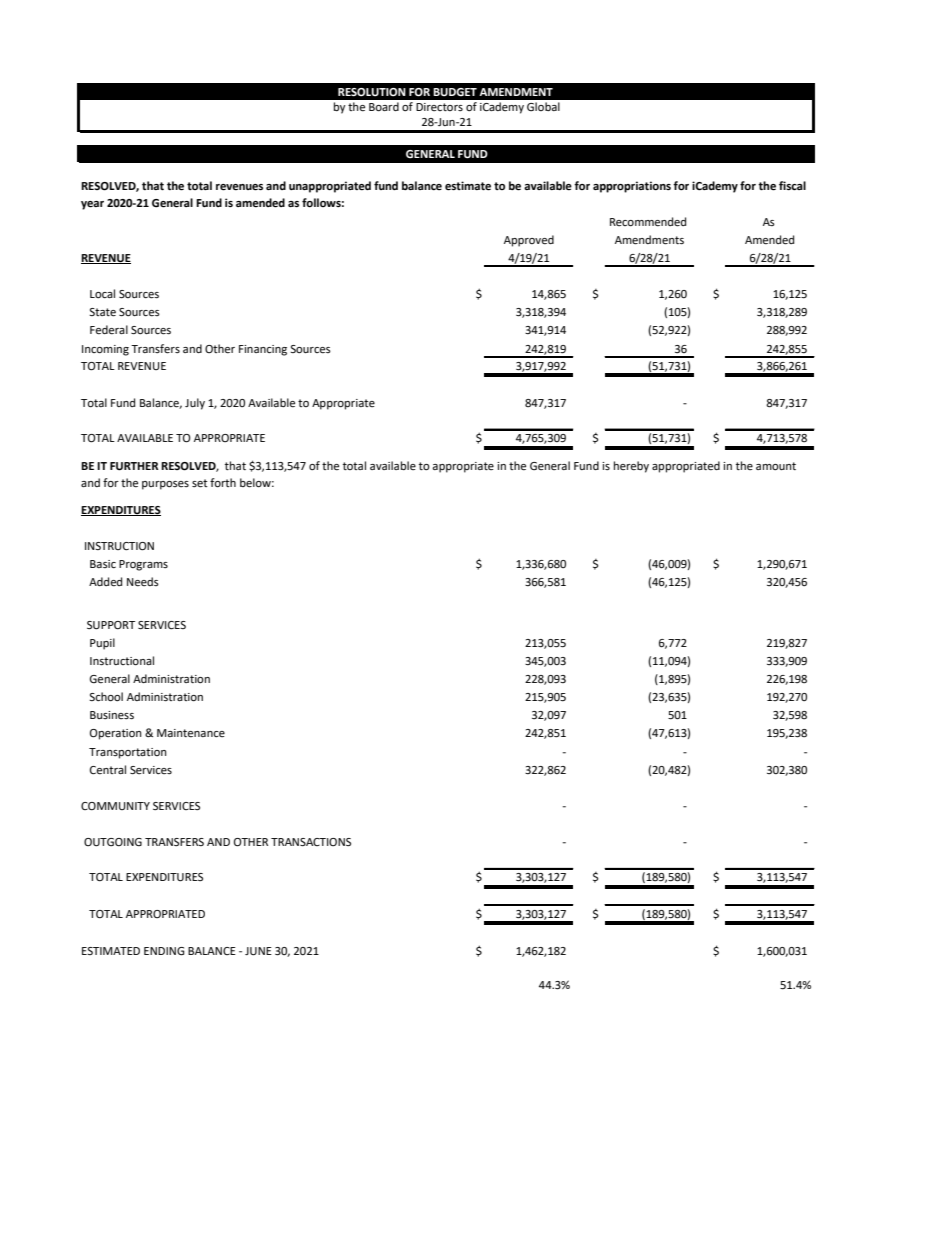 Image resolution: width=952 pixels, height=1233 pixels. What do you see at coordinates (109, 330) in the screenshot?
I see `Federal` at bounding box center [109, 330].
